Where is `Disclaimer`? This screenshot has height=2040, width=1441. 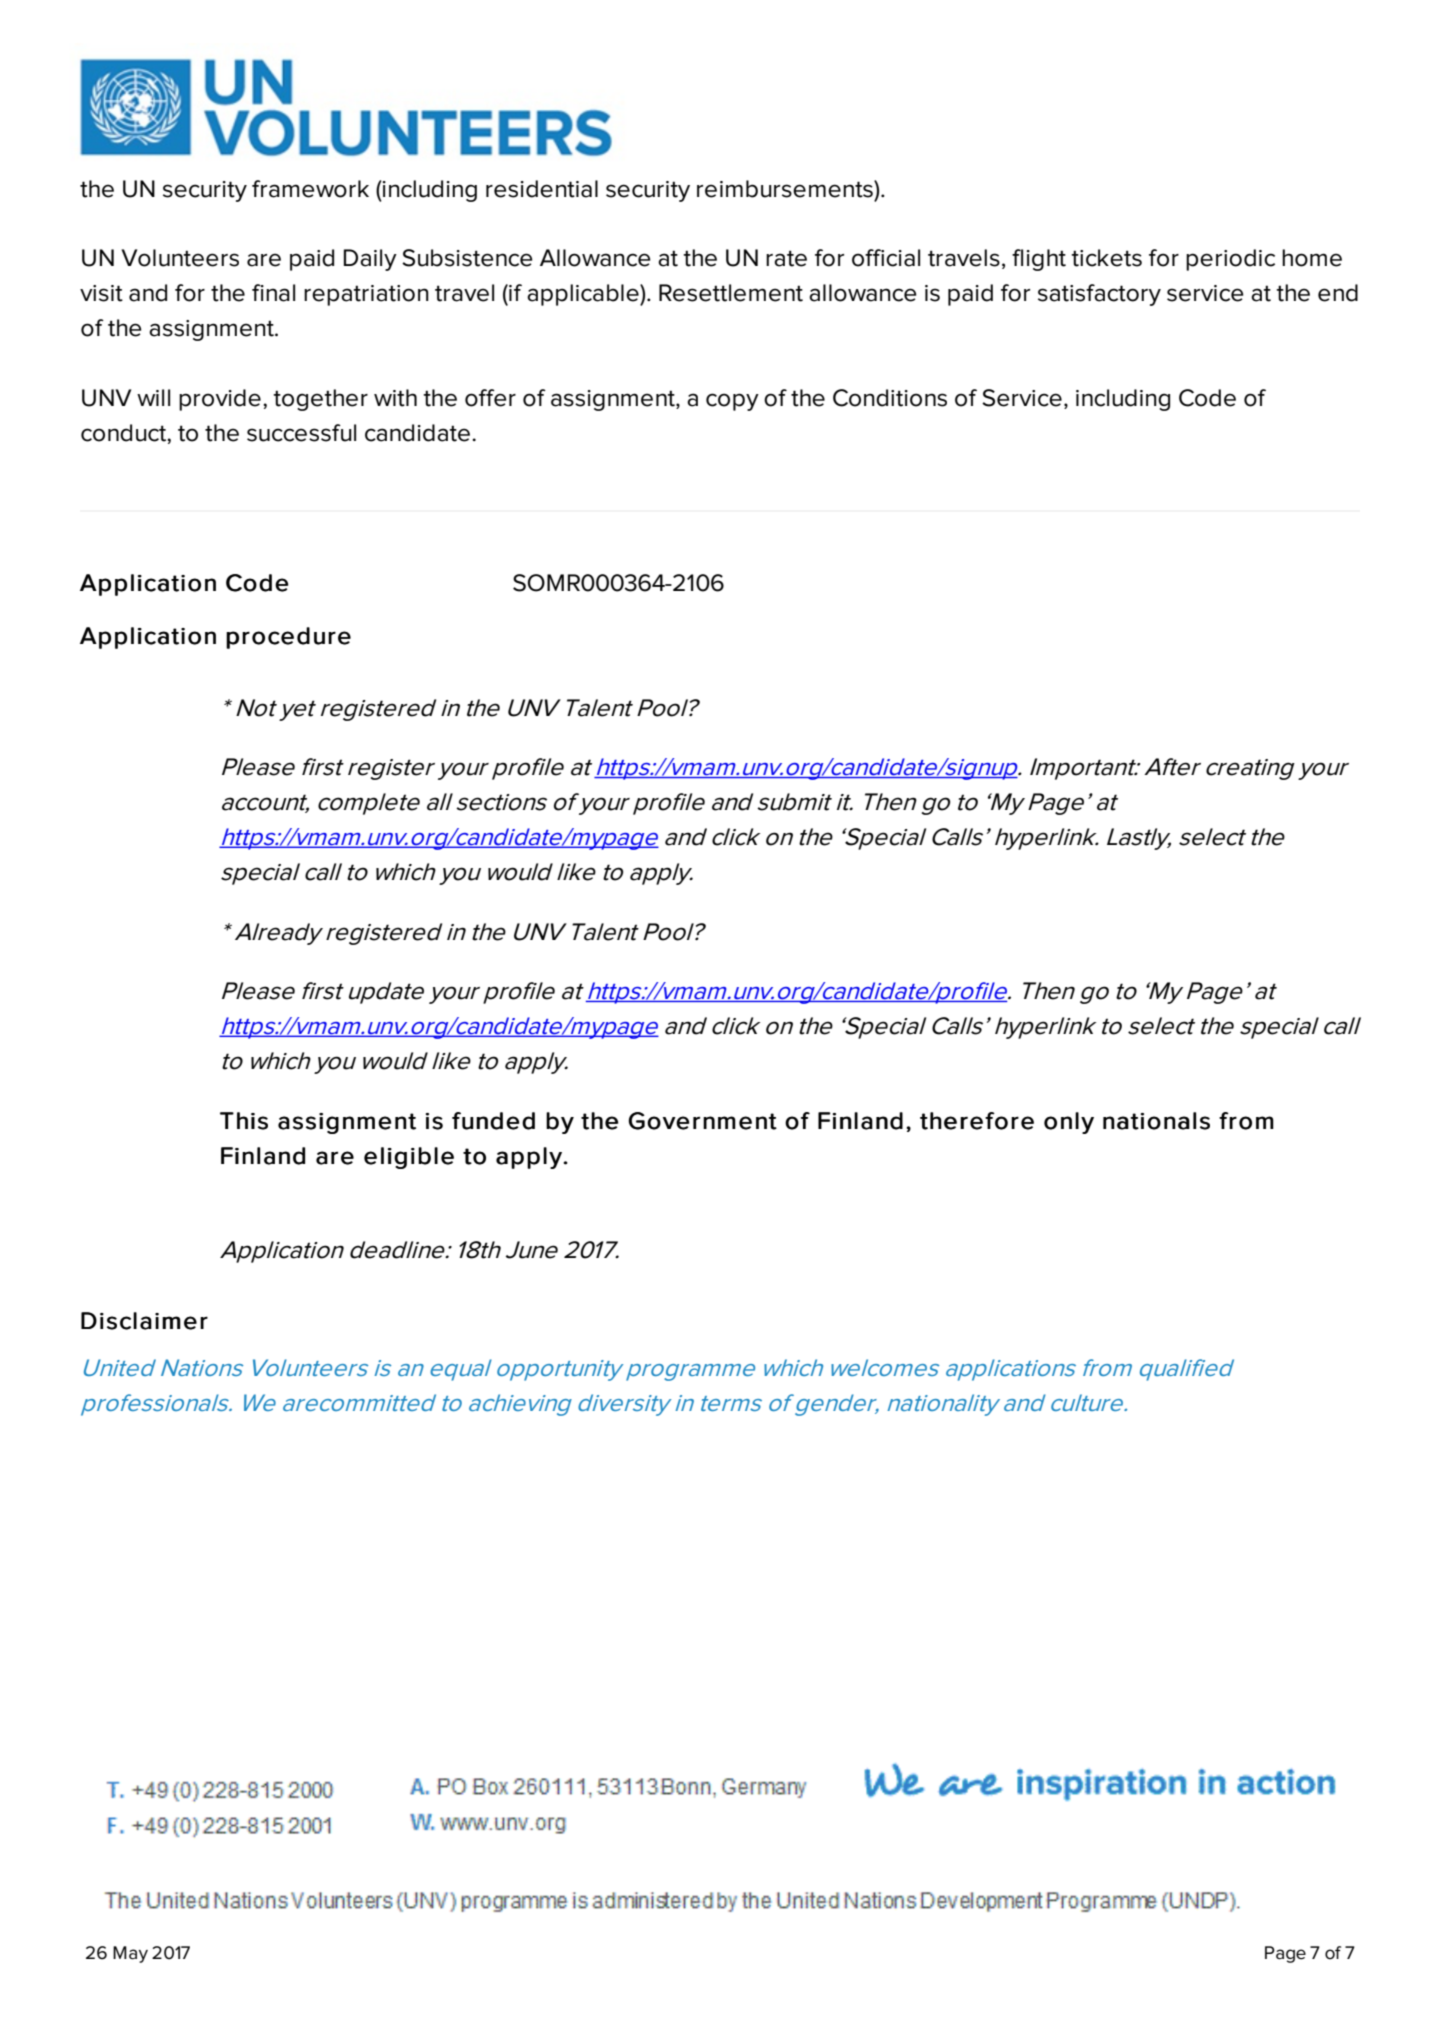 Disclaimer is located at coordinates (144, 1321).
